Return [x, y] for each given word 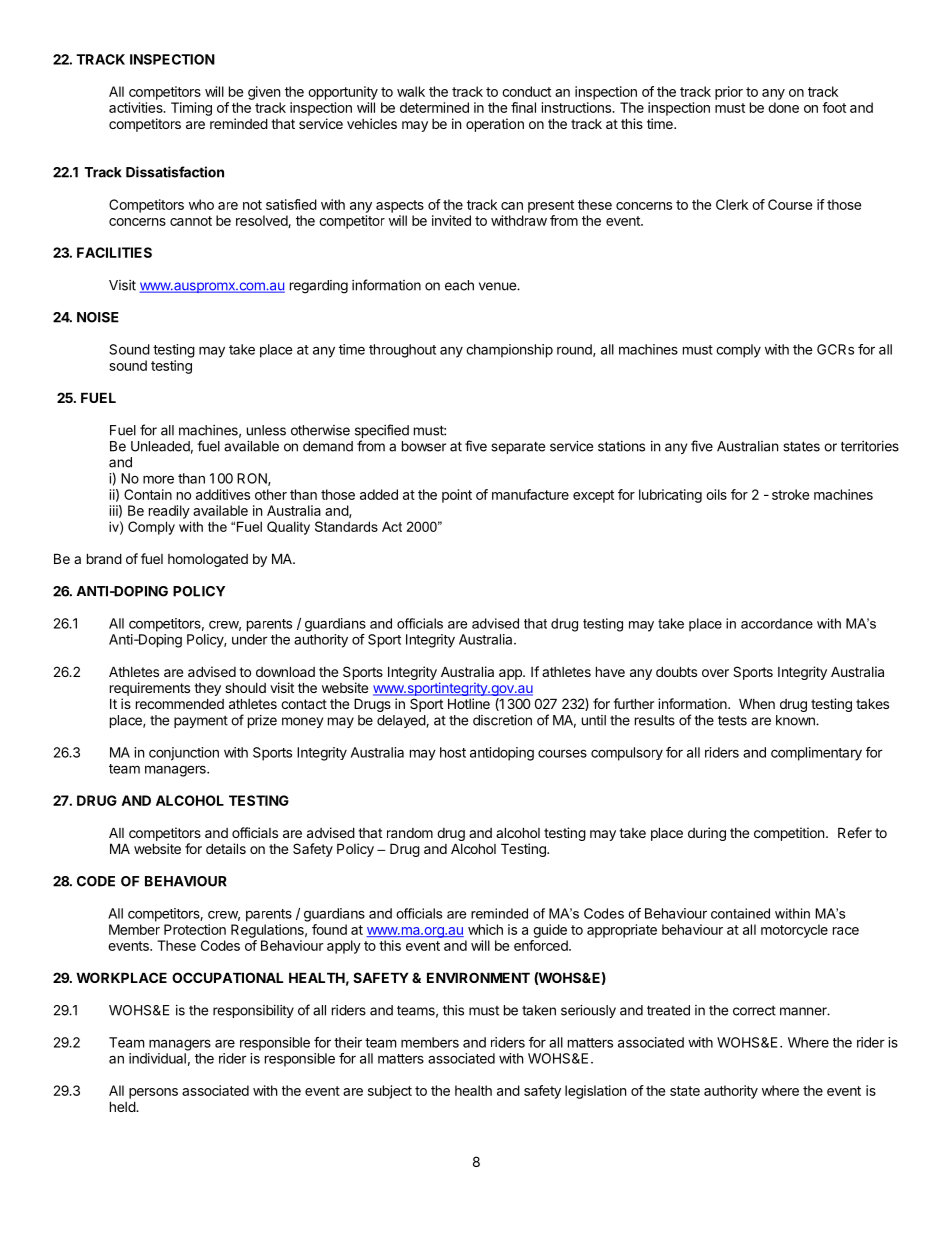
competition [789, 834]
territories [870, 446]
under [250, 639]
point [457, 496]
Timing [191, 109]
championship [509, 351]
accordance [777, 623]
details [226, 848]
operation [495, 125]
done [783, 107]
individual [157, 1058]
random [410, 833]
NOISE [98, 317]
